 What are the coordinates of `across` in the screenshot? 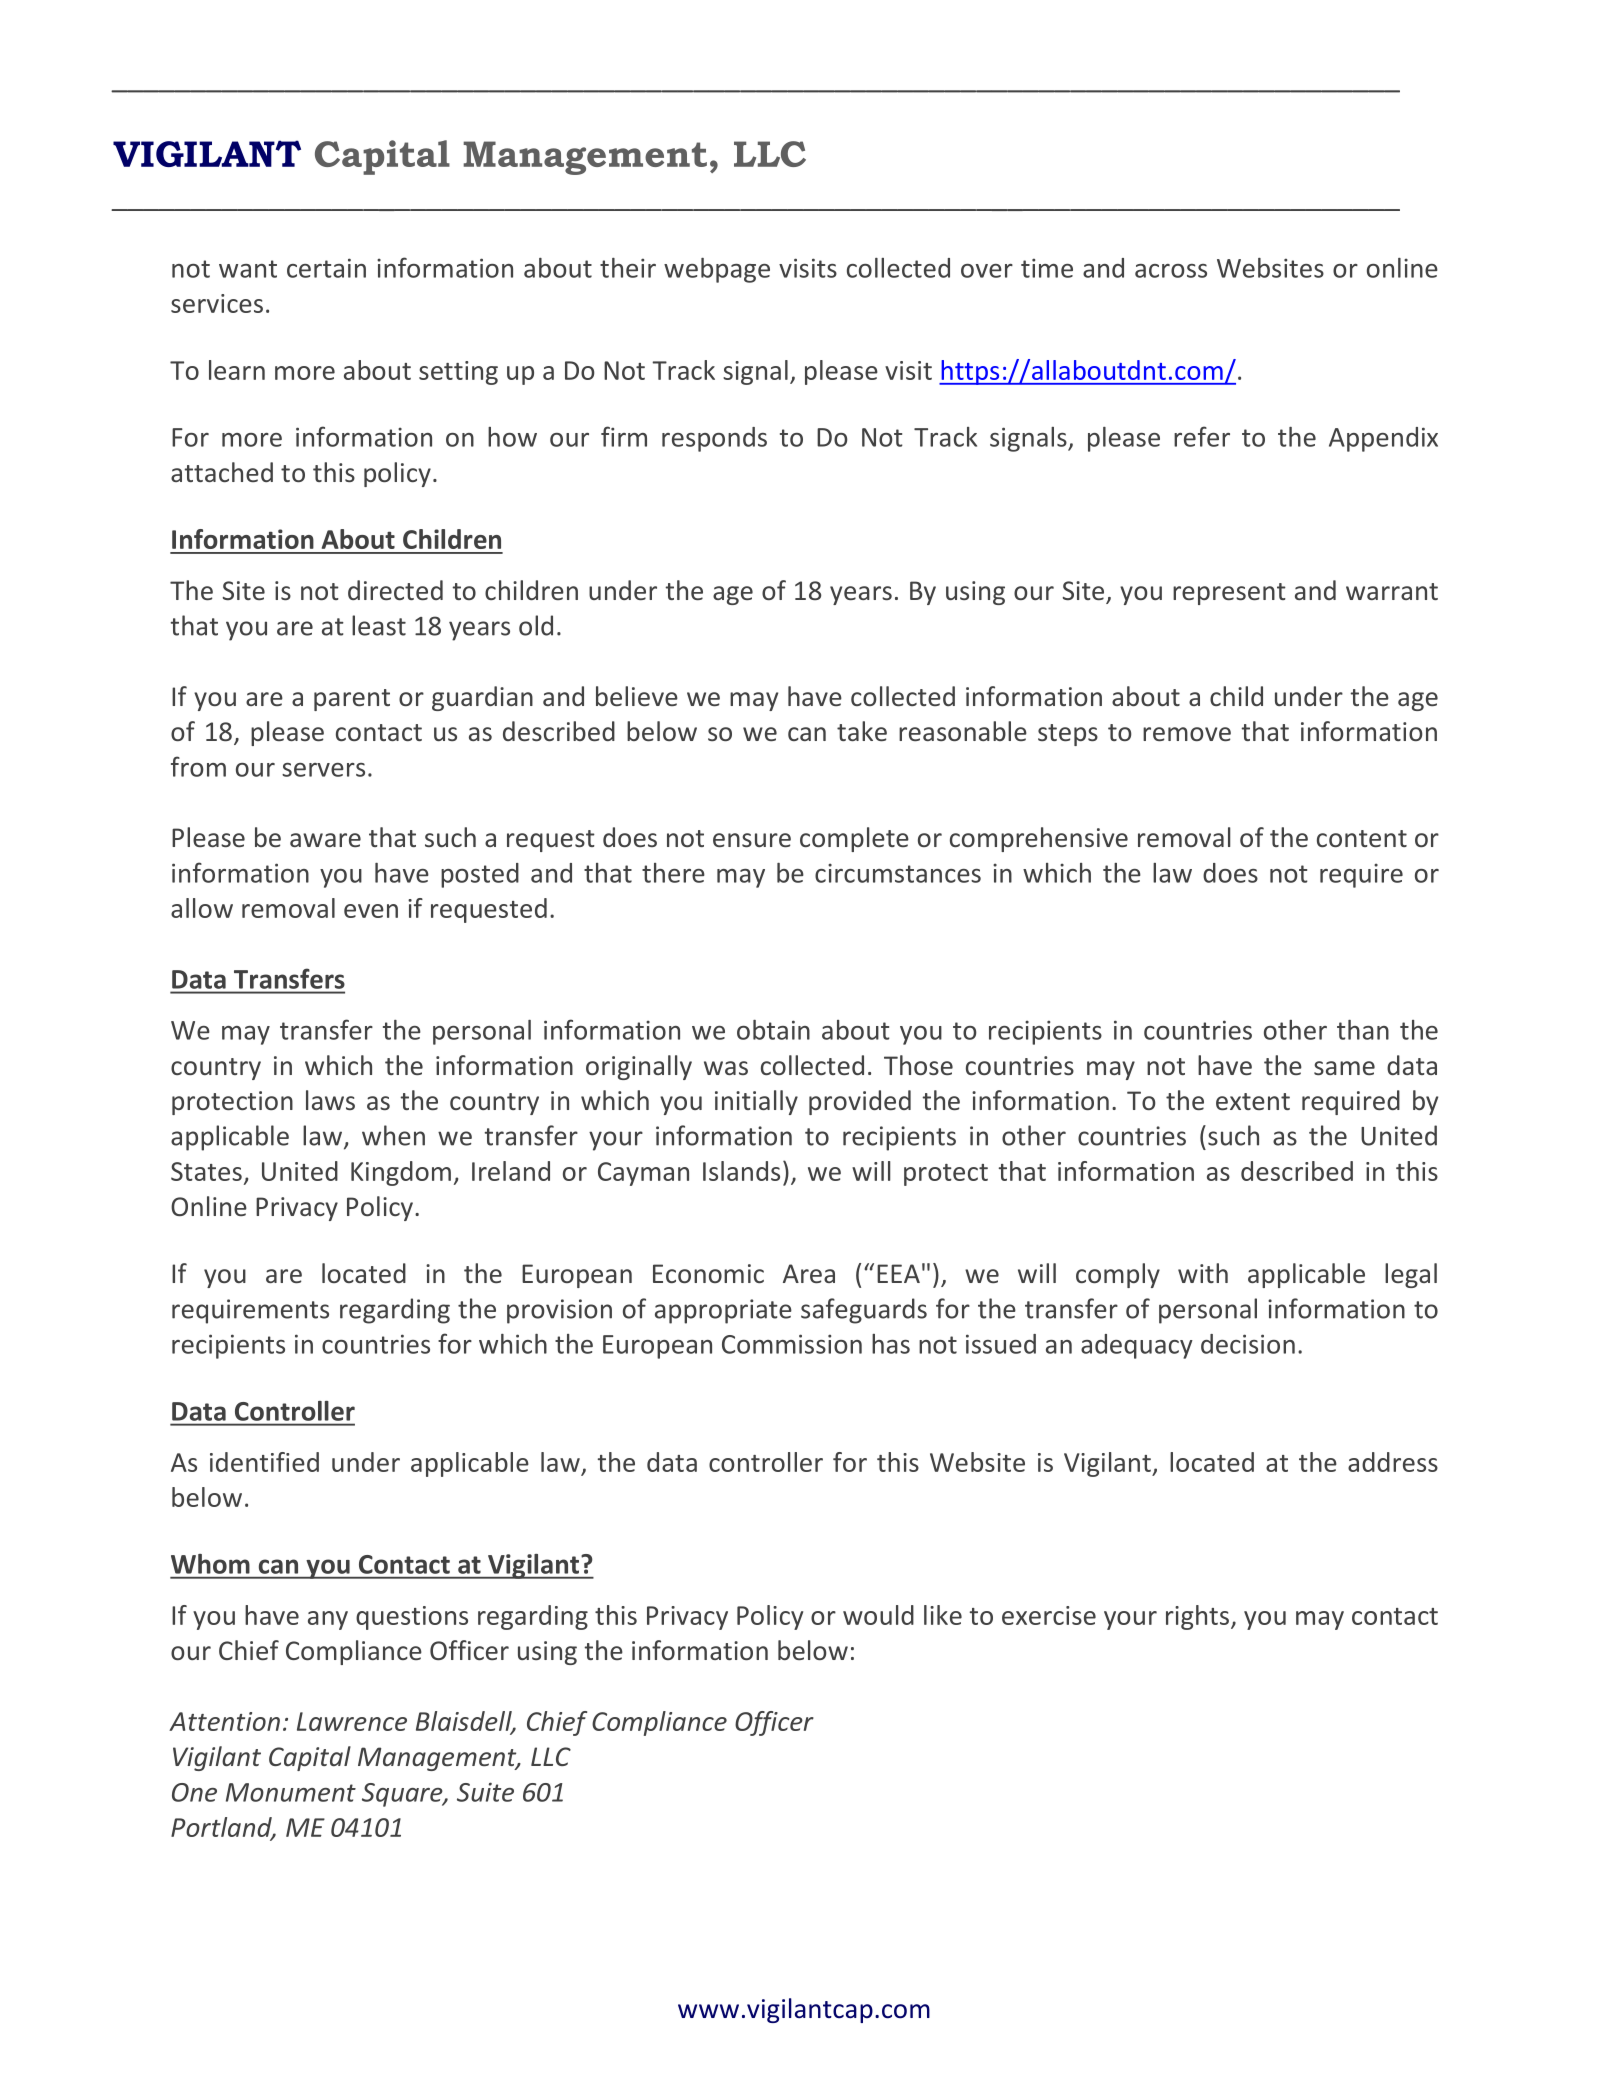 It's located at (1171, 271).
